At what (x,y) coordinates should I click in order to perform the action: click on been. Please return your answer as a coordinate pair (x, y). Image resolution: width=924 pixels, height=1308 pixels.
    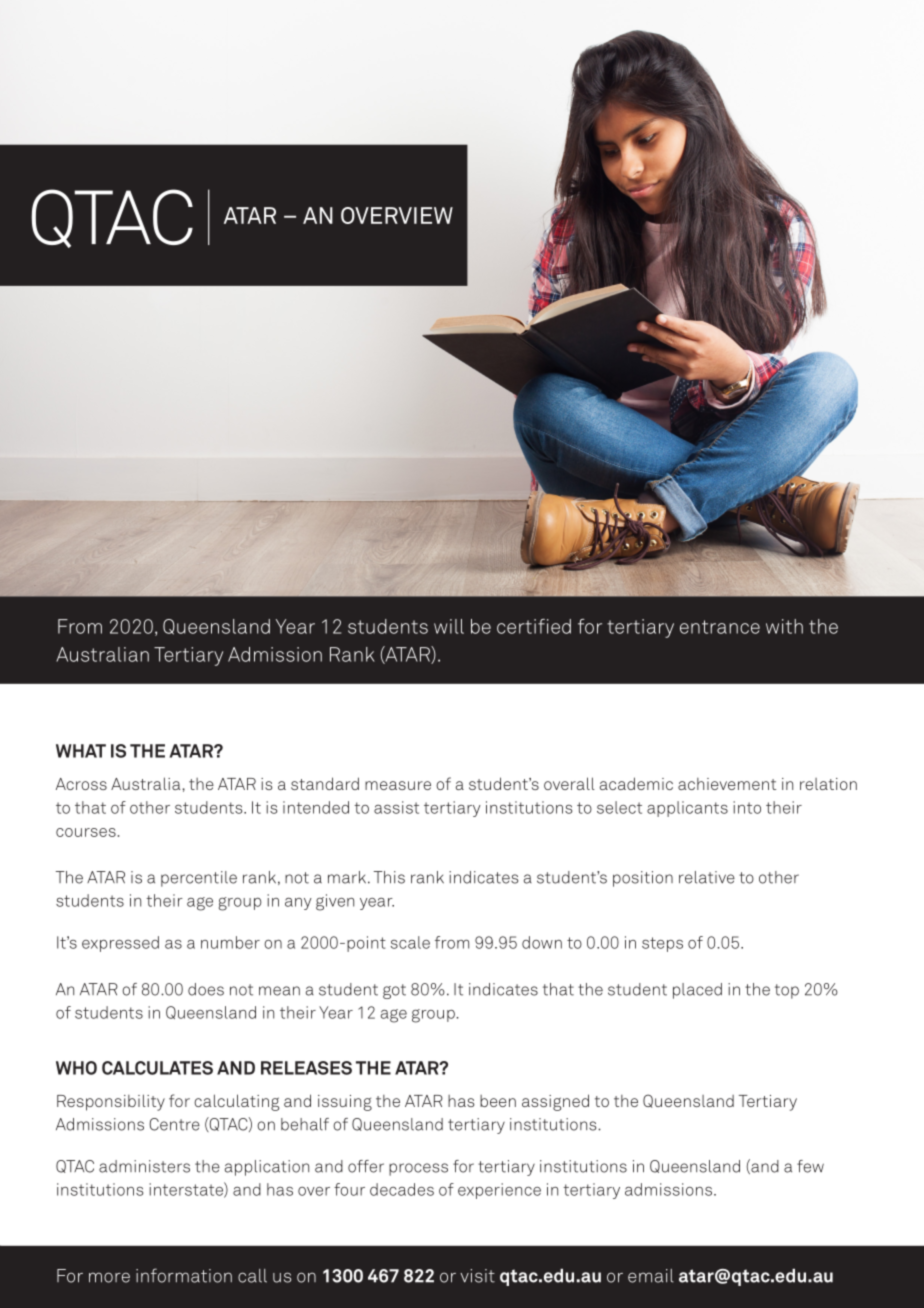
    Looking at the image, I should click on (498, 1101).
